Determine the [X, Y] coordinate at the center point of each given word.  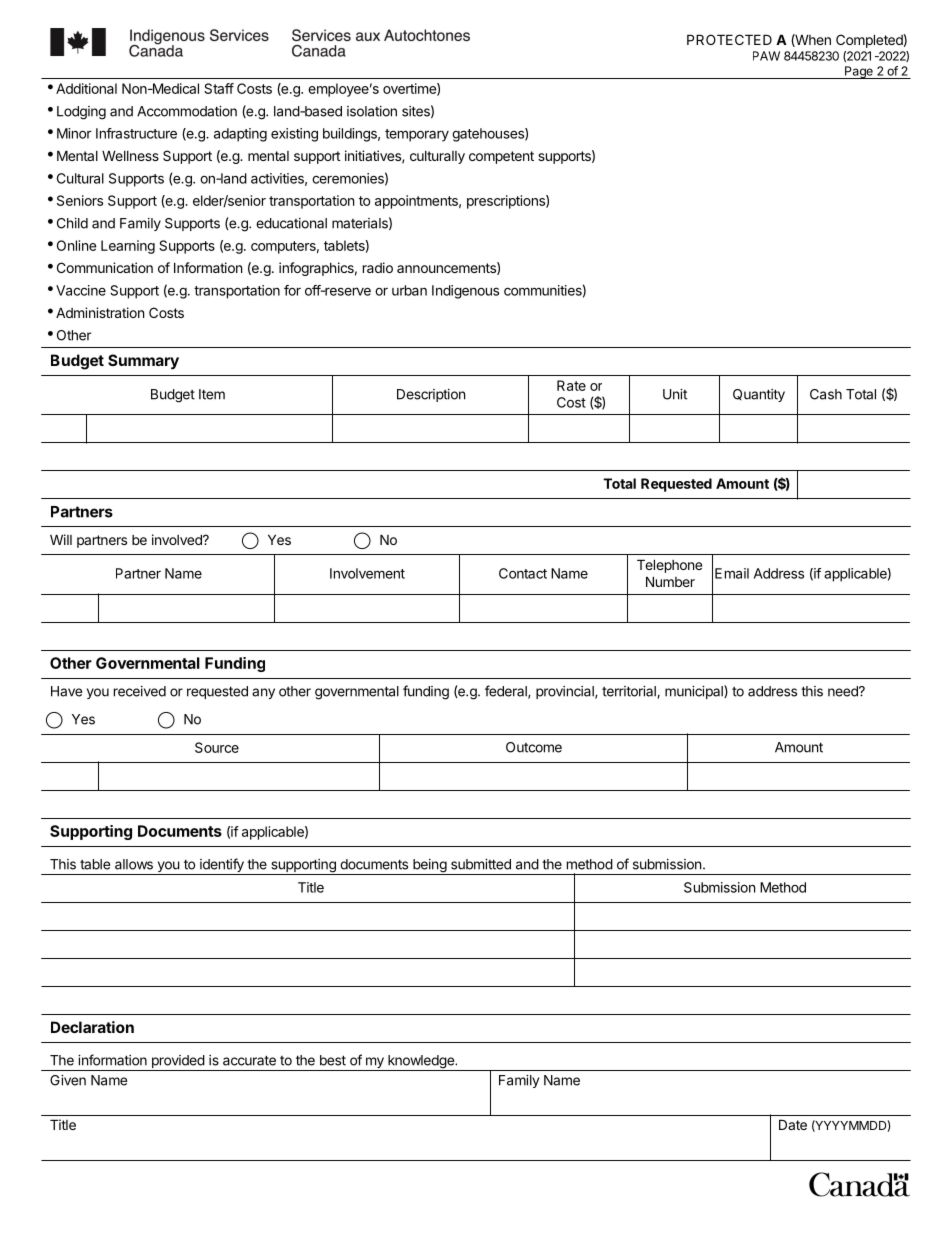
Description [431, 395]
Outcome [534, 747]
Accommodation [187, 111]
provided [177, 1063]
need [844, 691]
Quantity [759, 395]
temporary [417, 135]
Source [217, 747]
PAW [766, 56]
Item [212, 394]
